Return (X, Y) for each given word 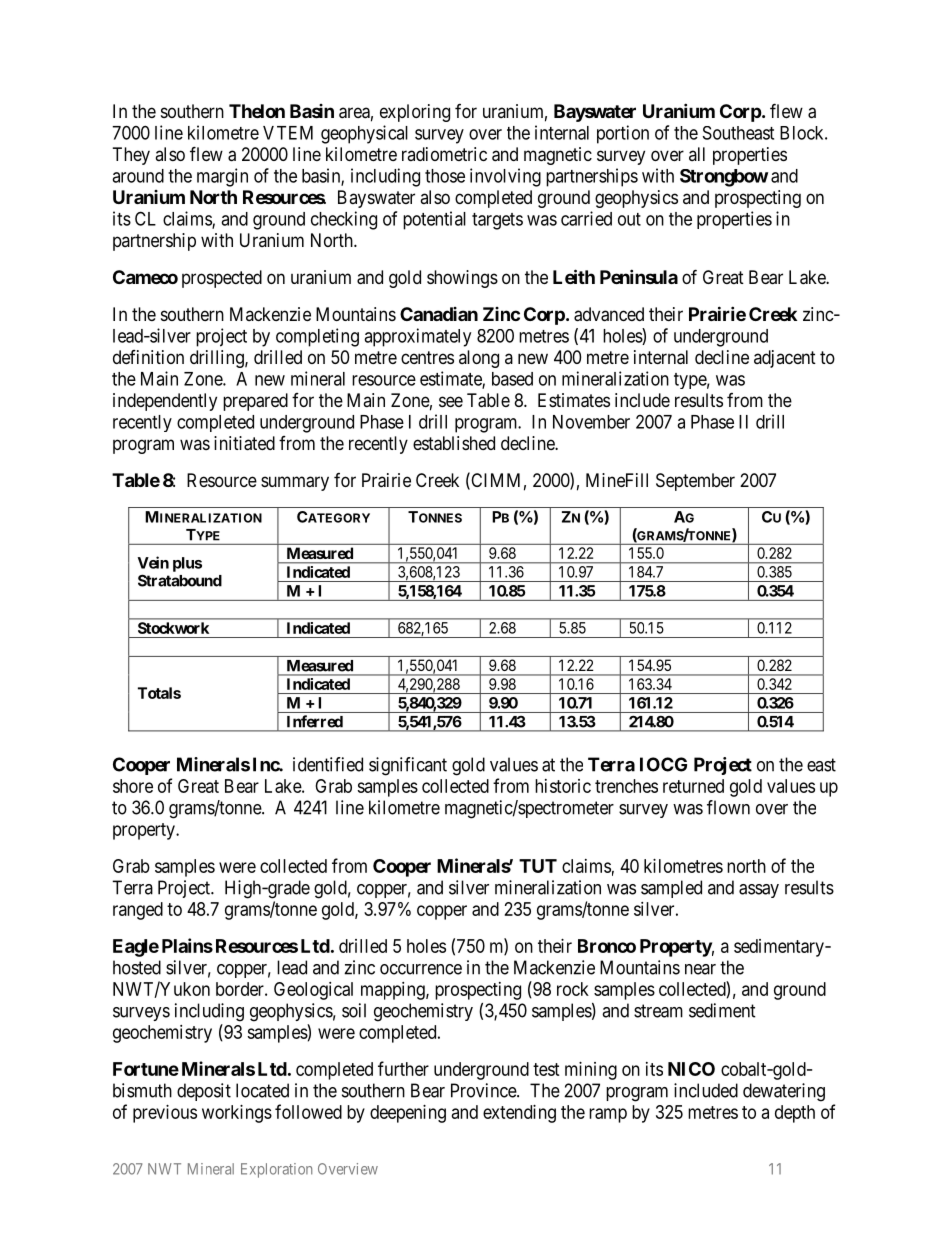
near (700, 969)
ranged (138, 911)
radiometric (444, 154)
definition (148, 357)
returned (693, 786)
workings (237, 1114)
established (454, 443)
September (695, 482)
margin (222, 177)
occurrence (421, 969)
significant (408, 766)
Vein (153, 562)
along (479, 359)
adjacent (785, 359)
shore (133, 786)
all (697, 154)
